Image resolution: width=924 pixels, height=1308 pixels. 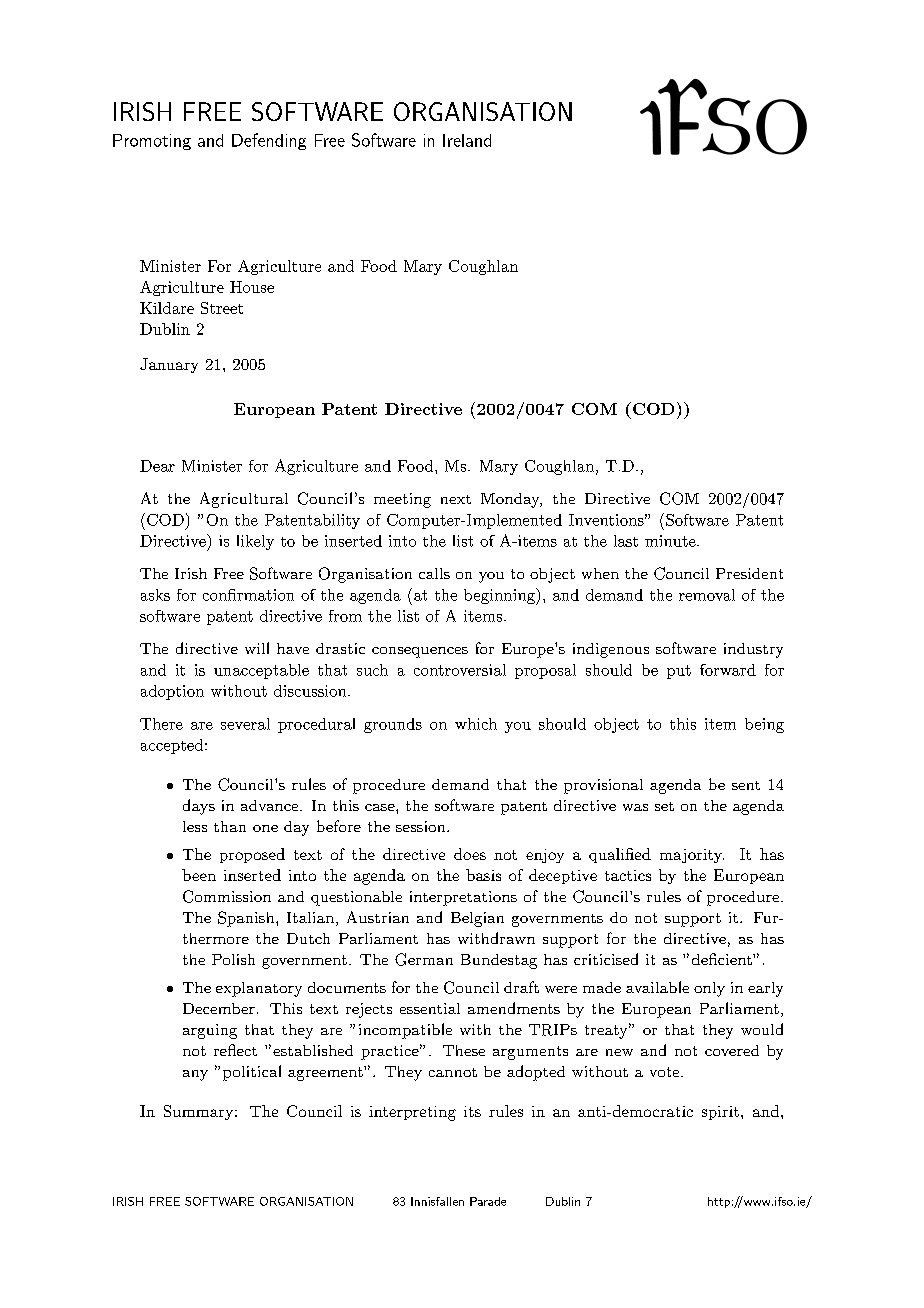 I want to click on Defending, so click(x=269, y=141).
